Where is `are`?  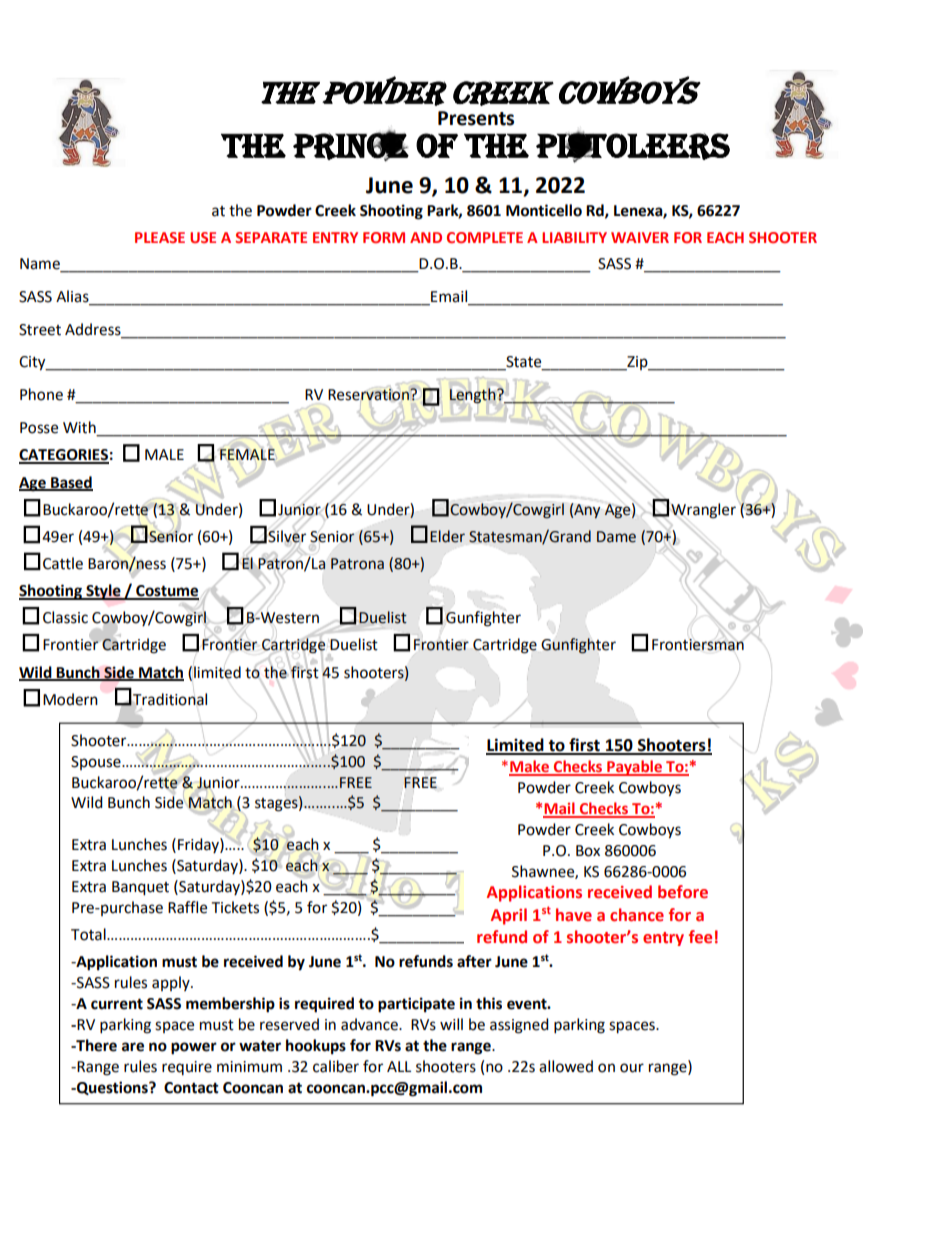
are is located at coordinates (133, 1047).
